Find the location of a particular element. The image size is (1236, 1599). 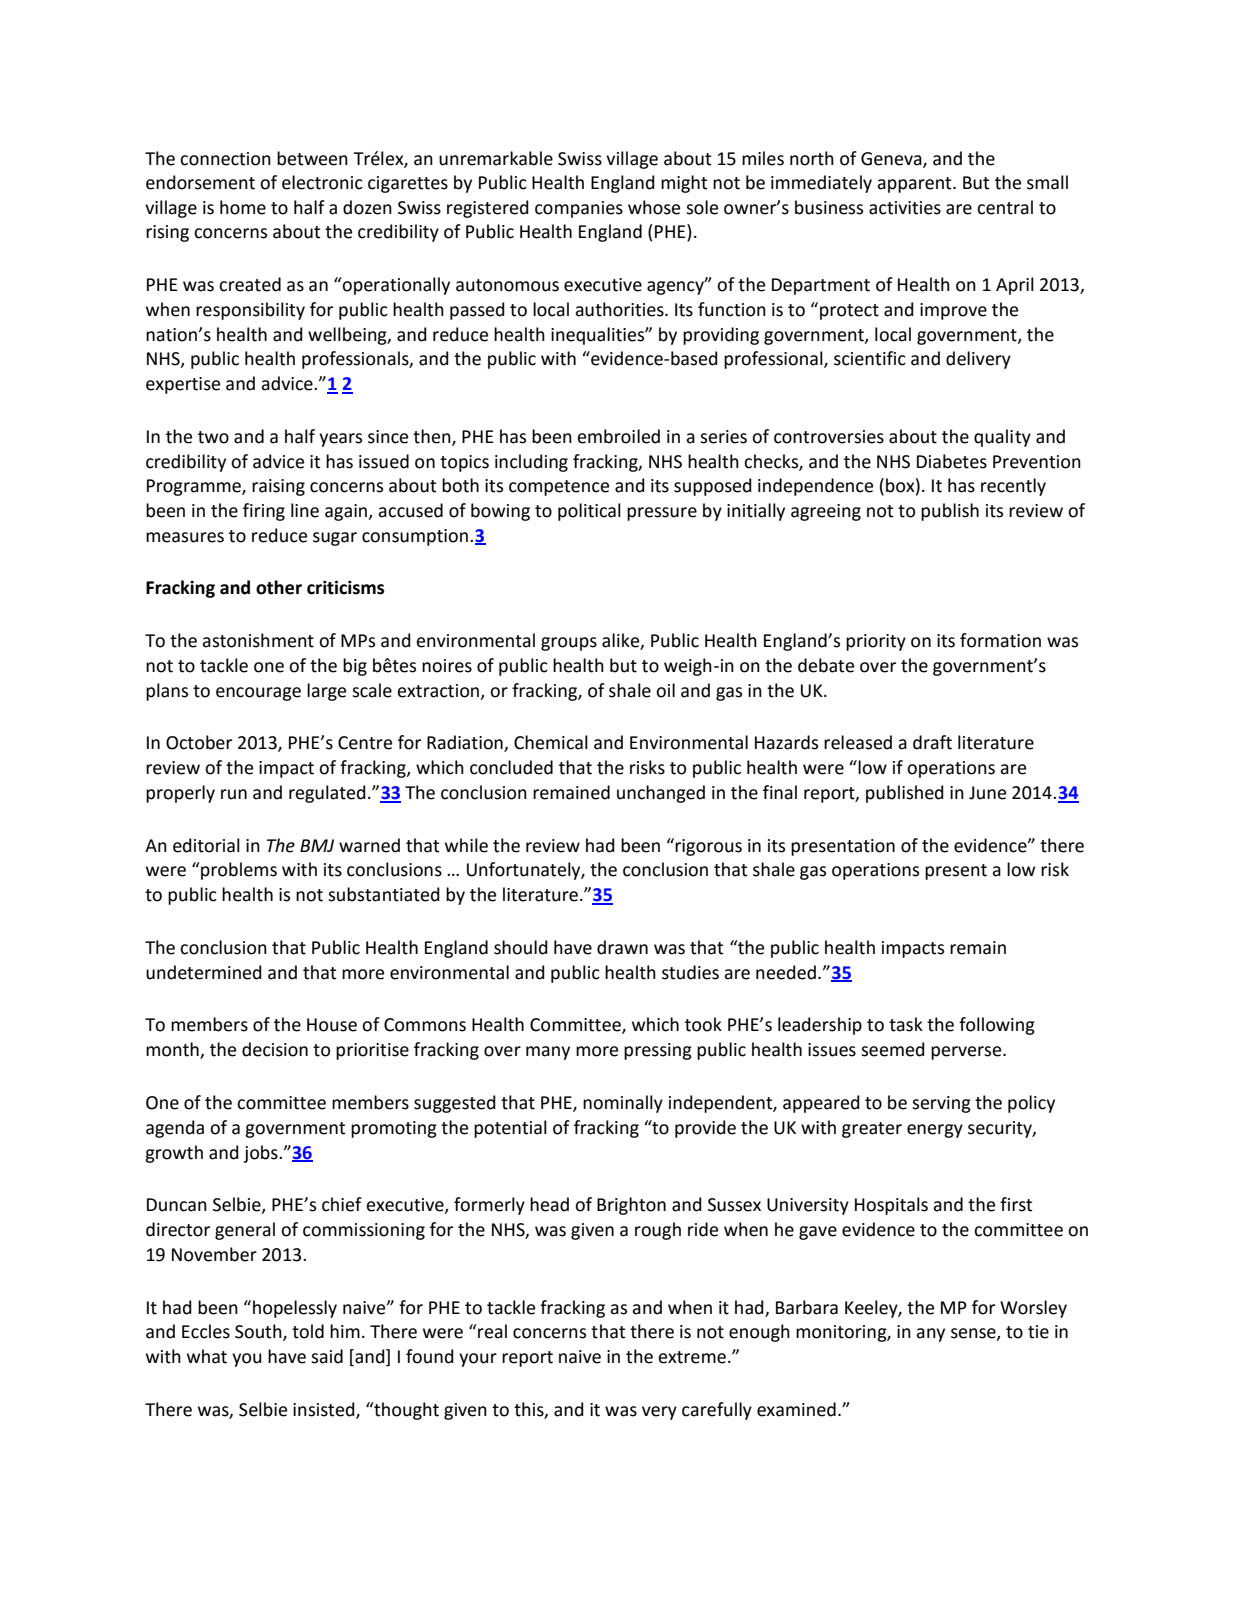

groups is located at coordinates (569, 644).
